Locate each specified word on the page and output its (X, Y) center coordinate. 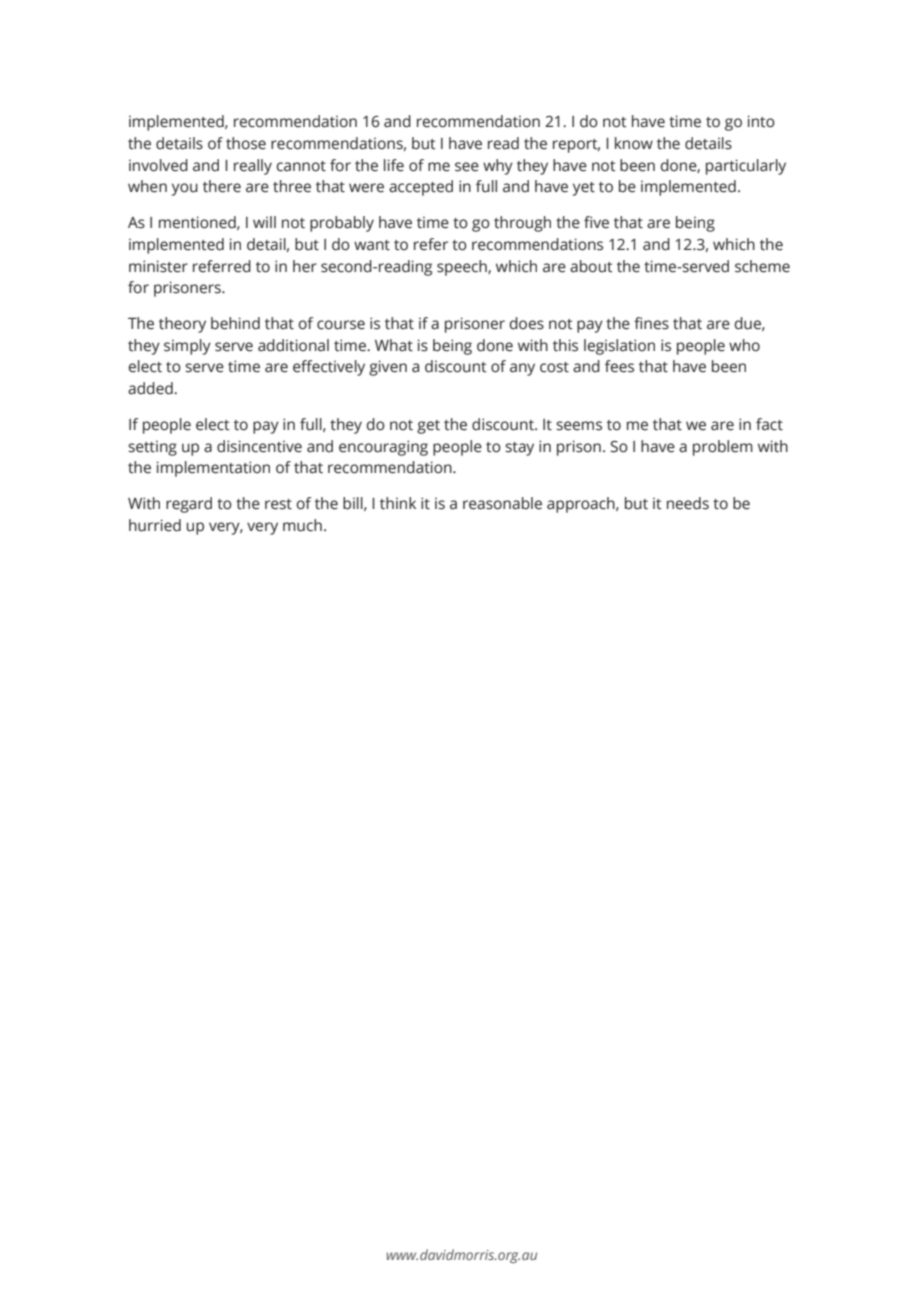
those (246, 143)
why (498, 167)
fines (651, 323)
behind (235, 323)
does (527, 323)
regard (189, 505)
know (634, 143)
